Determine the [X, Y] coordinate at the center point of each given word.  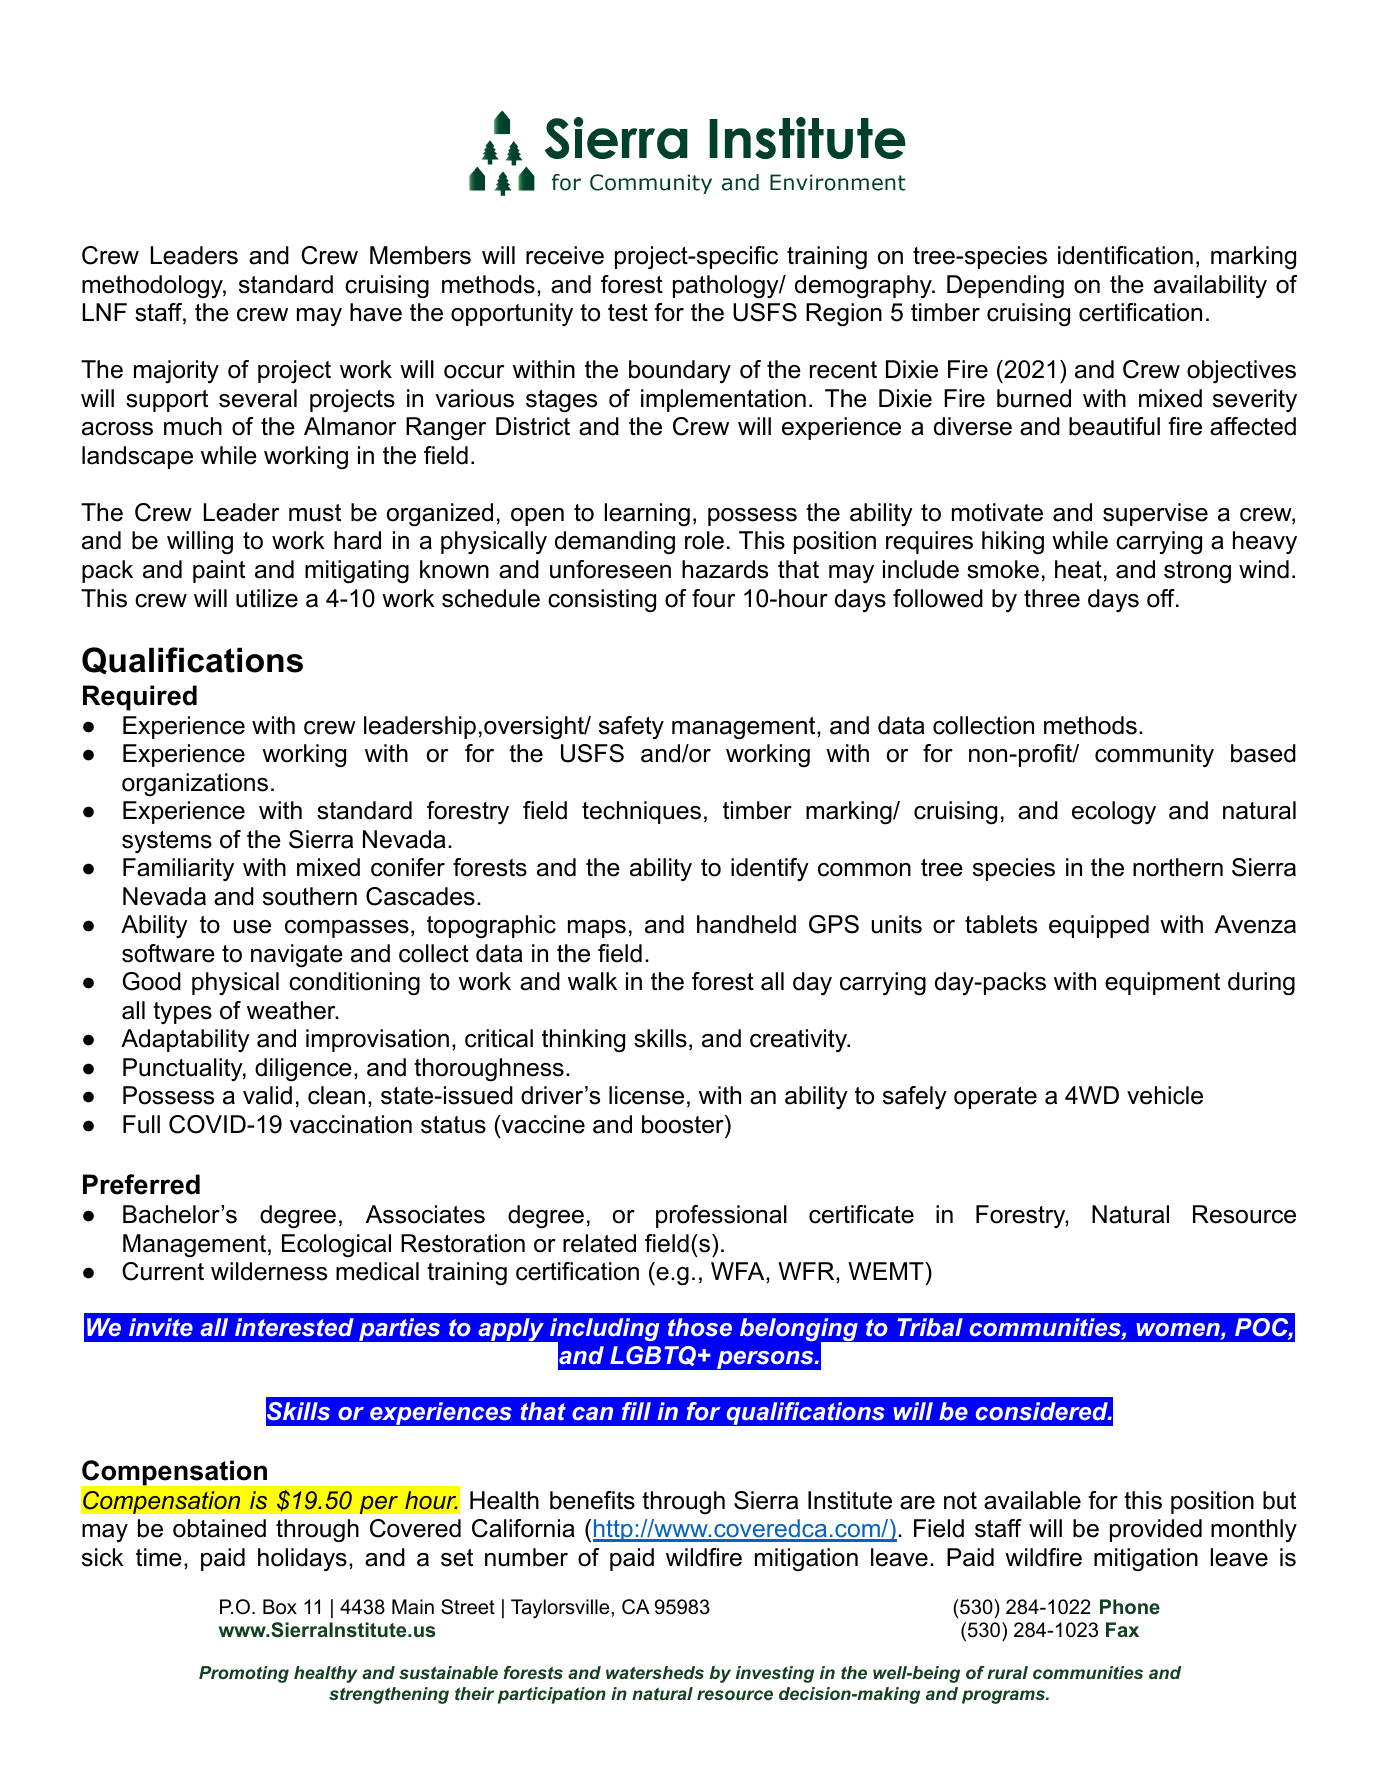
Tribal [930, 1327]
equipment [1162, 983]
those [700, 1327]
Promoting [244, 1674]
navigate [297, 956]
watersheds [655, 1672]
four [713, 598]
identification [1125, 255]
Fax [1122, 1629]
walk [592, 981]
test [628, 313]
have [376, 312]
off [1162, 598]
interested [294, 1327]
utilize [267, 598]
